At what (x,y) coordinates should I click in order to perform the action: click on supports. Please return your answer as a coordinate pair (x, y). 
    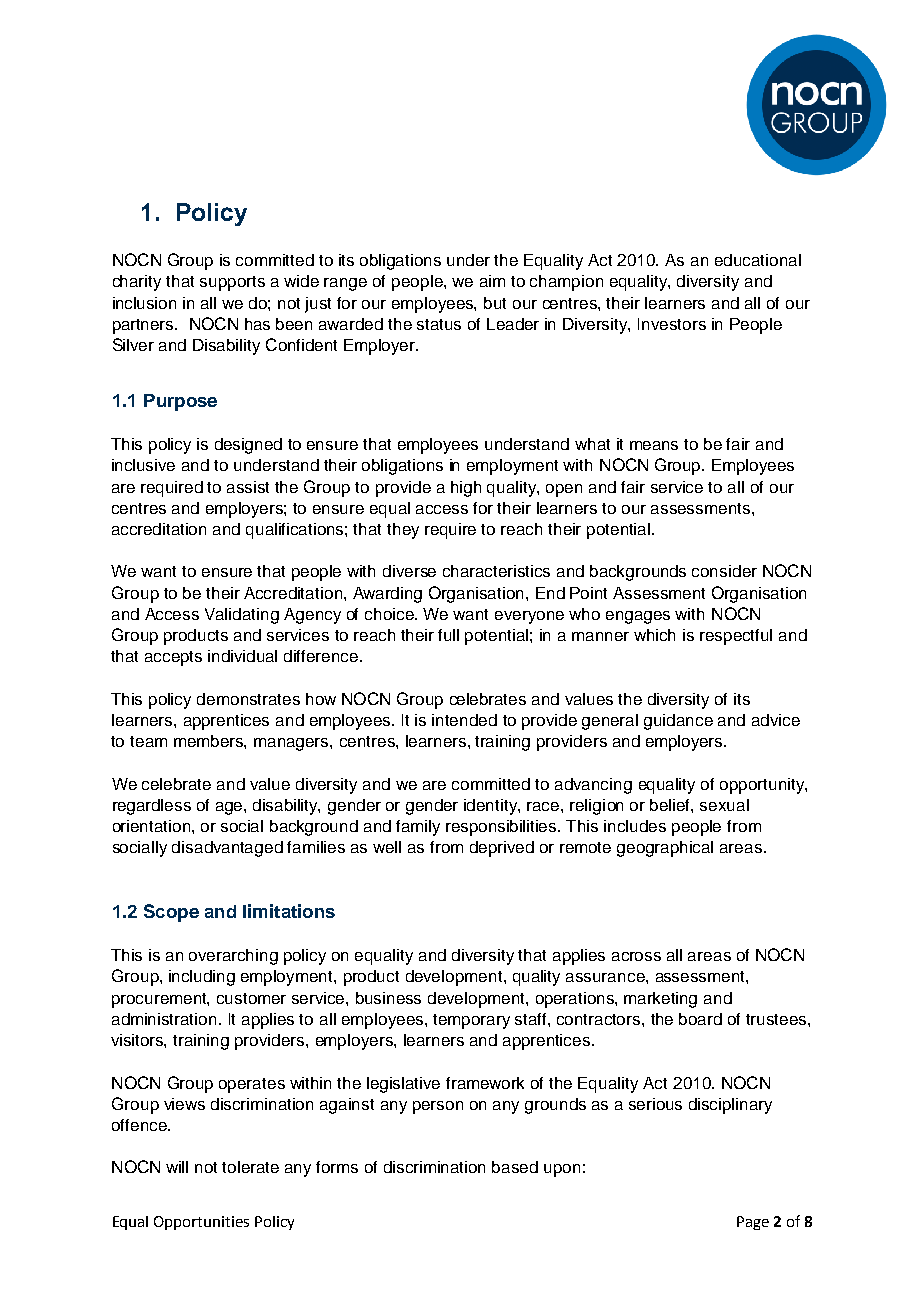
    Looking at the image, I should click on (232, 283).
